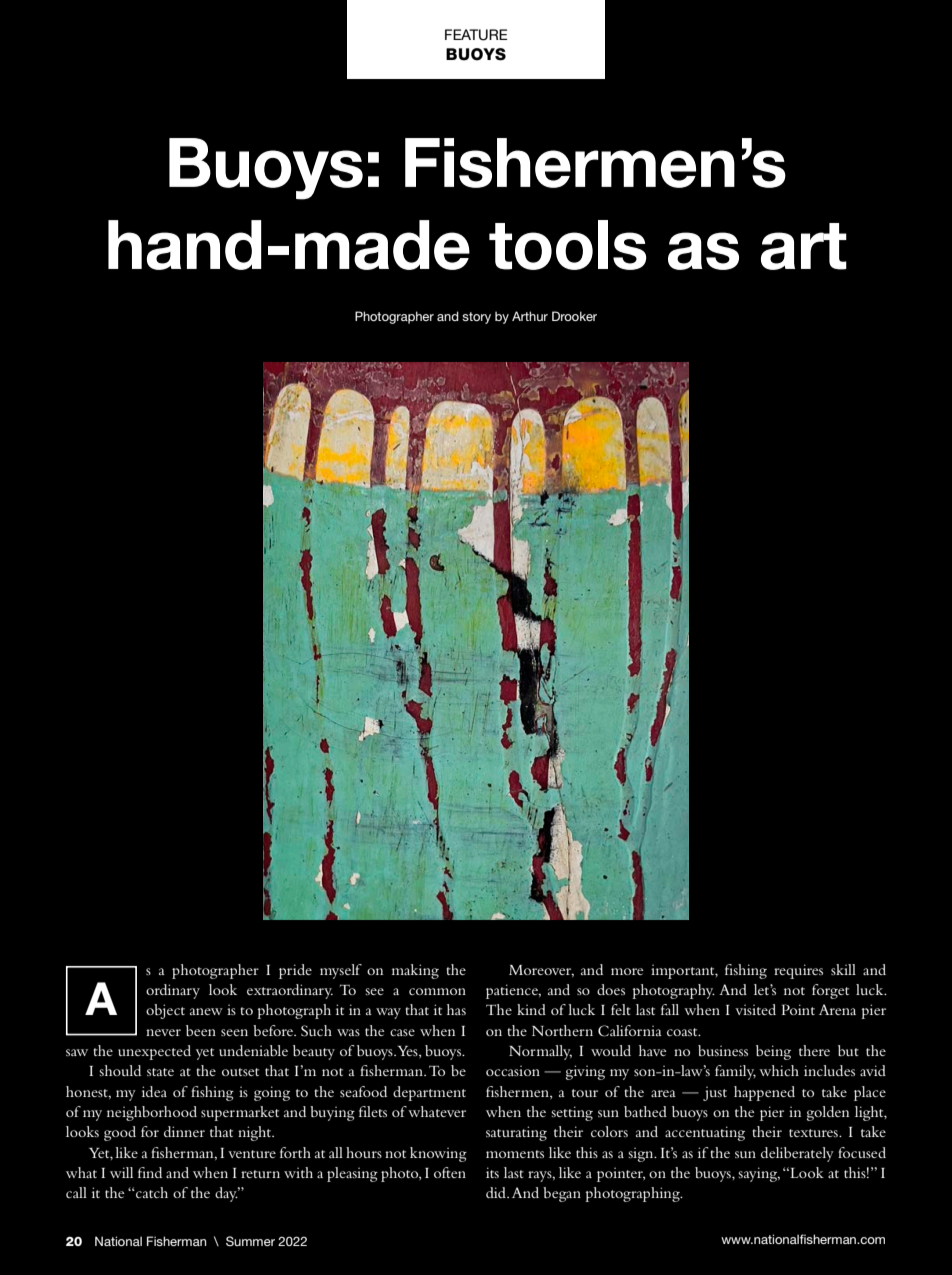 The height and width of the page is (1275, 952). Describe the element at coordinates (476, 35) in the page. I see `FEATURE` at that location.
